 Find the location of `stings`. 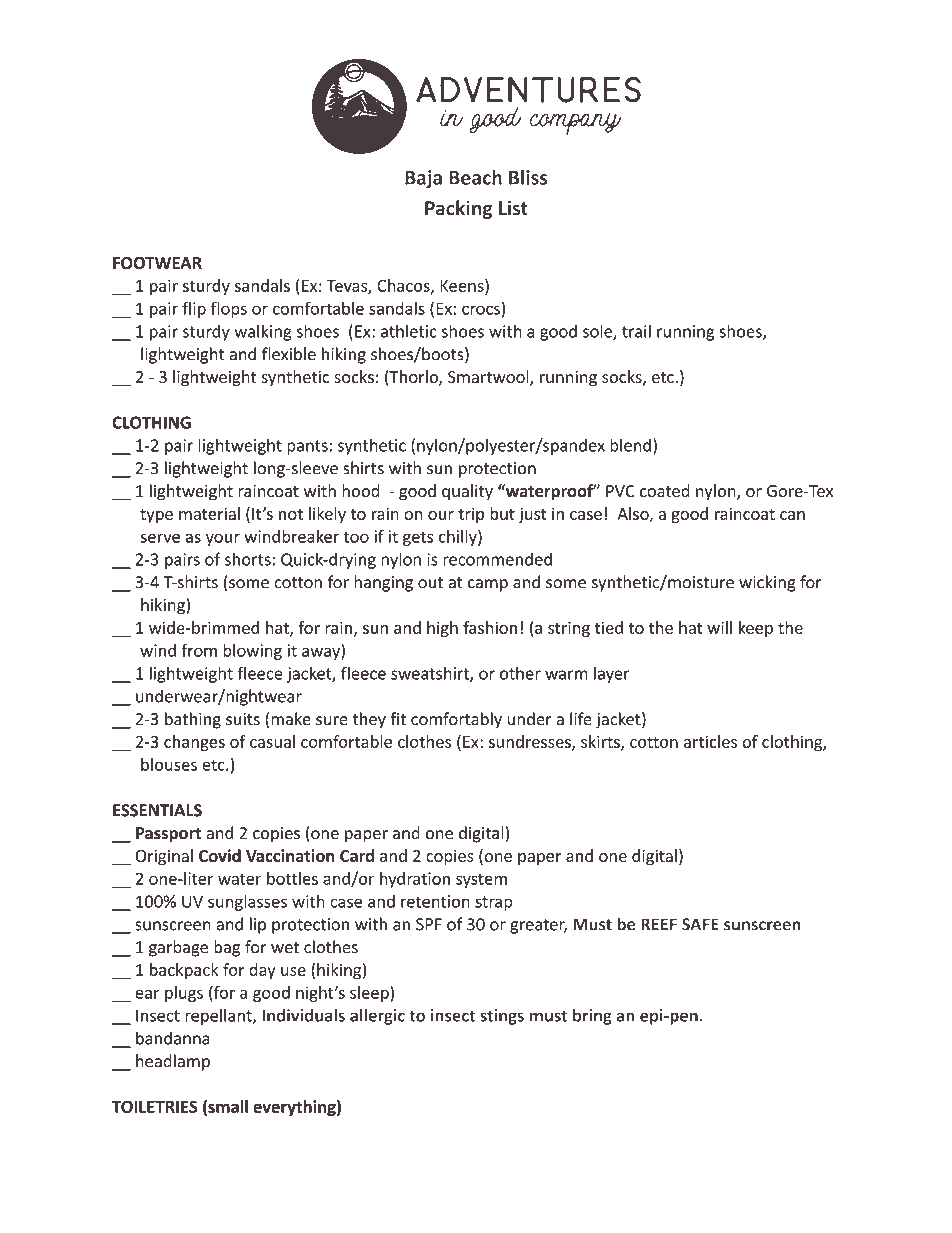

stings is located at coordinates (502, 1017).
